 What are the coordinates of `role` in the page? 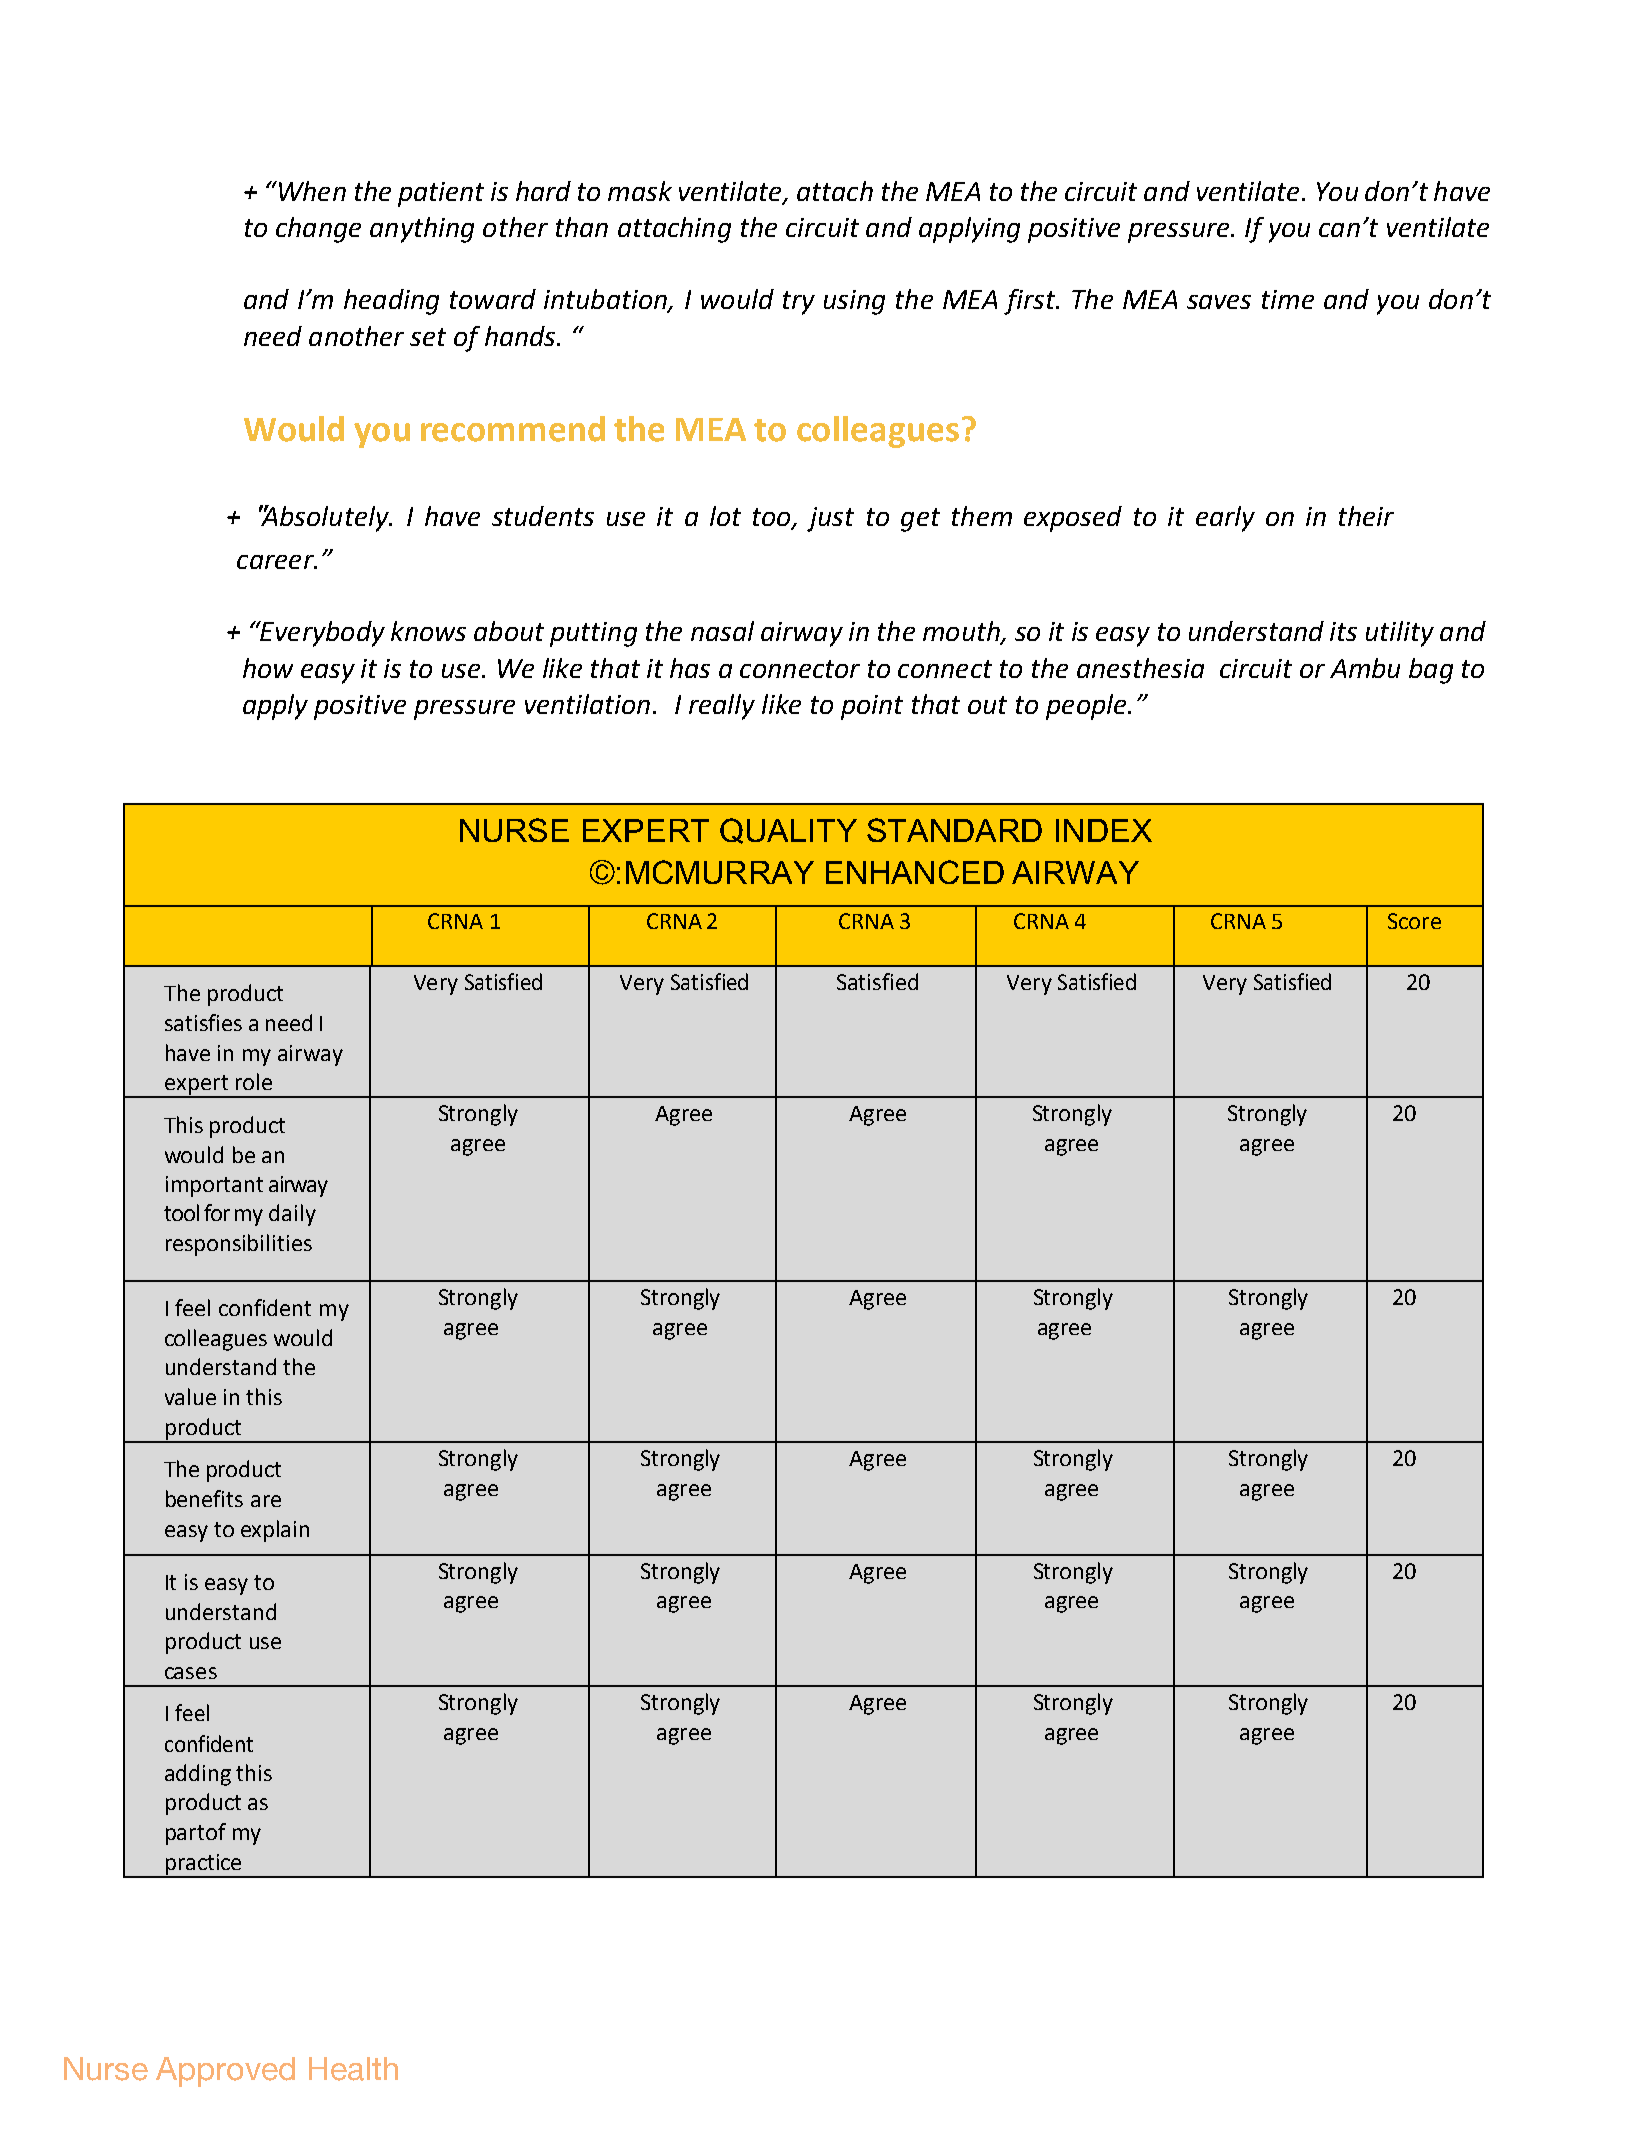 It's located at (254, 1081).
